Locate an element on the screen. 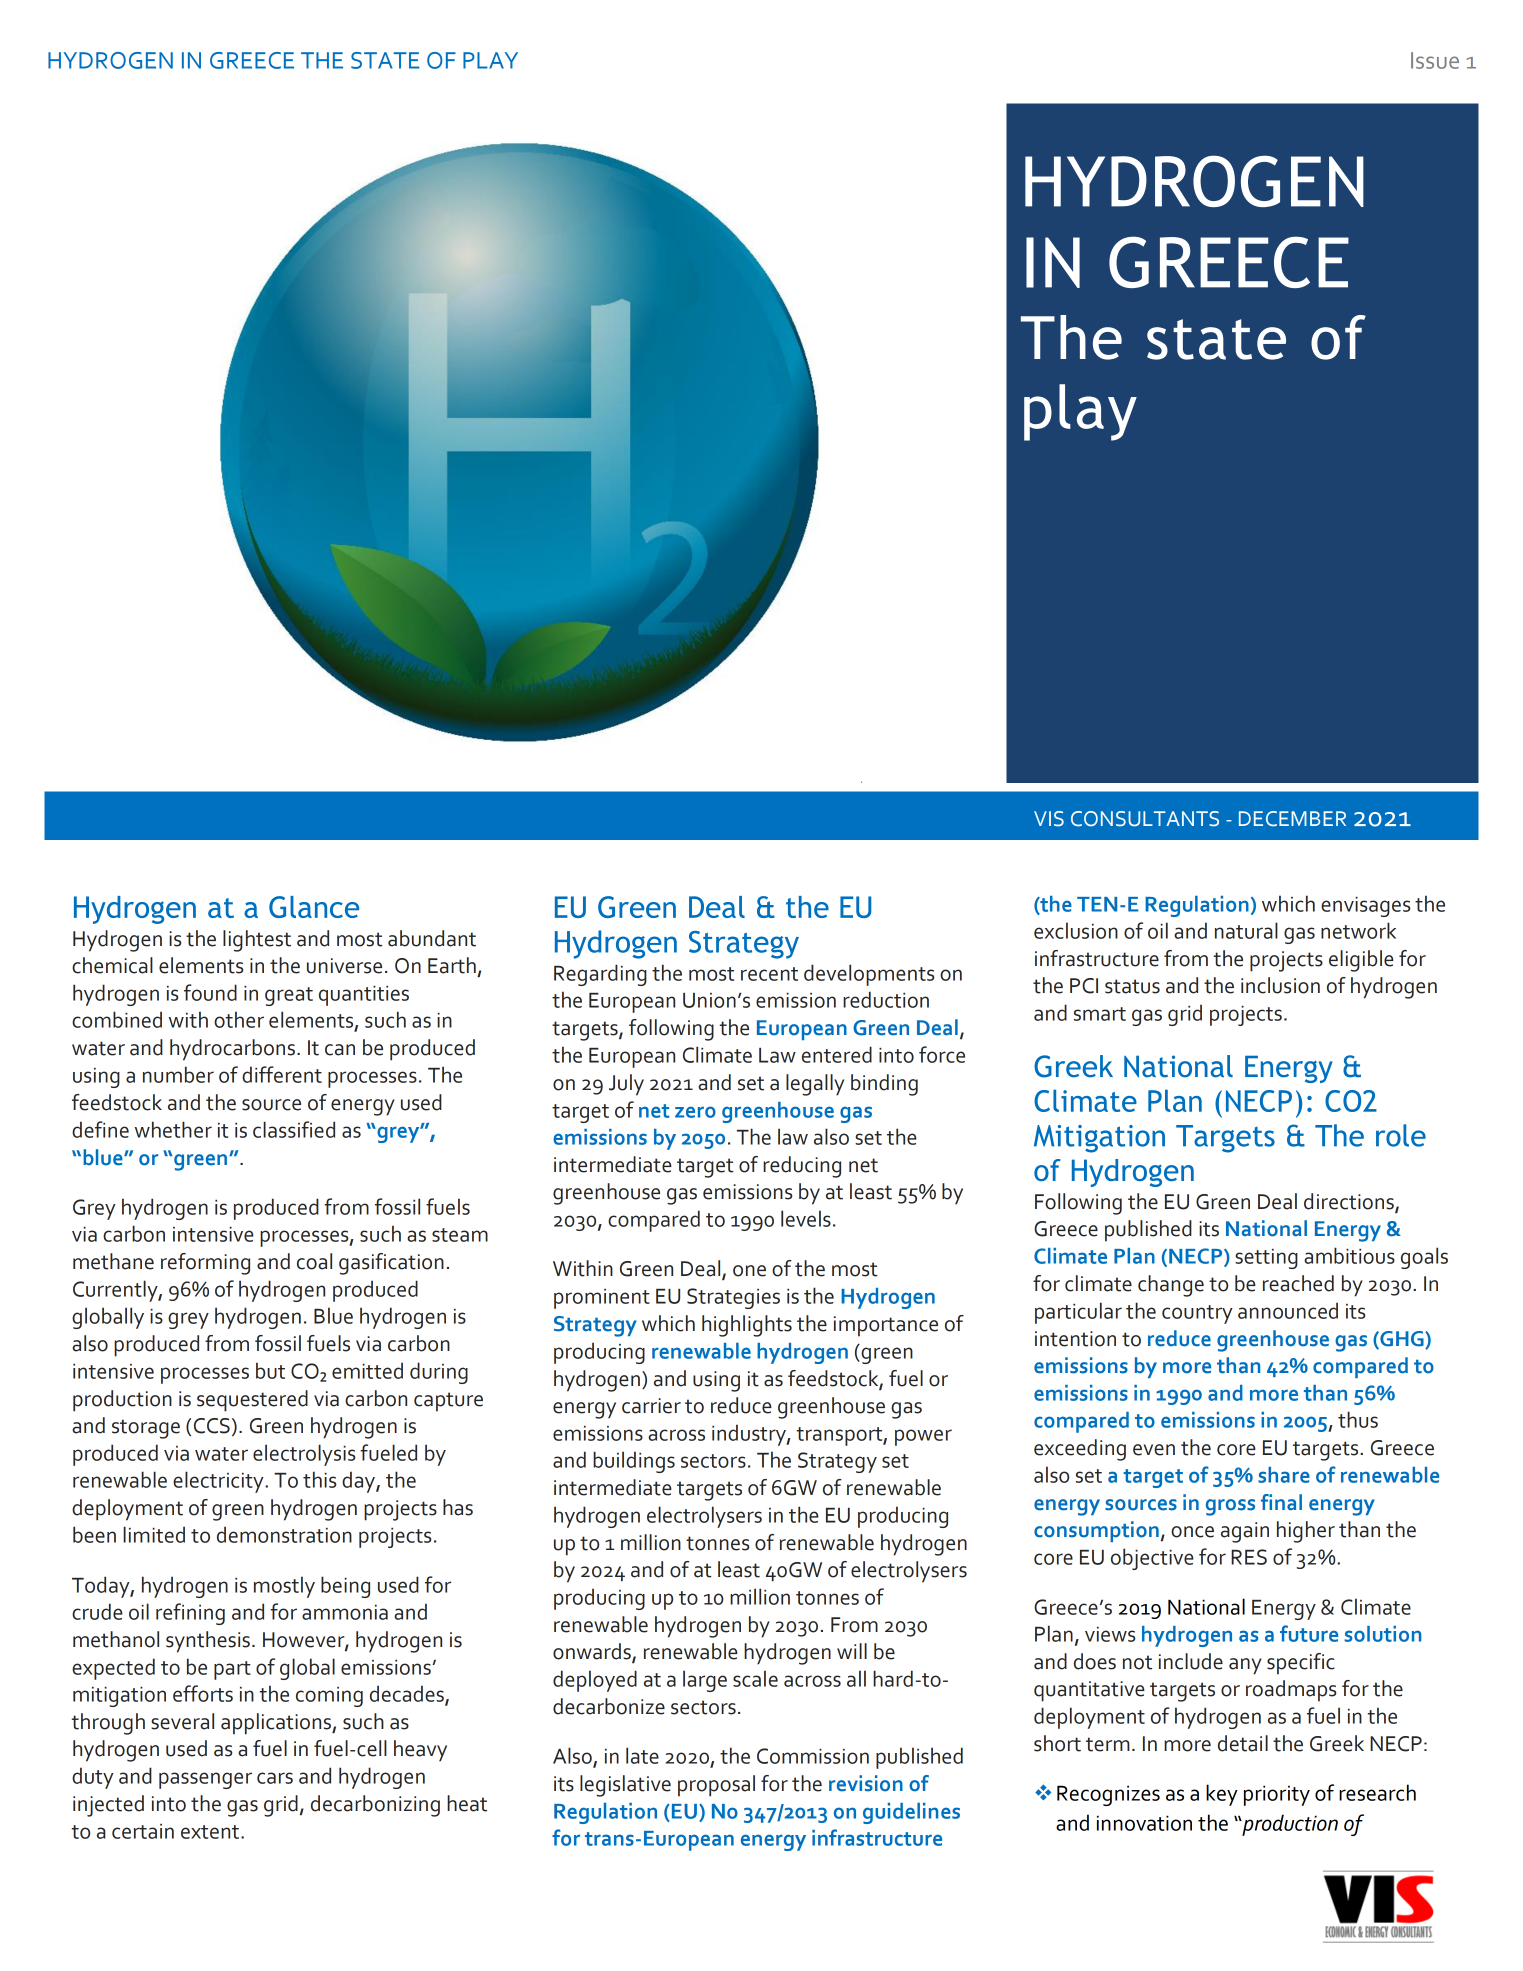  DECEMBER is located at coordinates (1292, 819).
